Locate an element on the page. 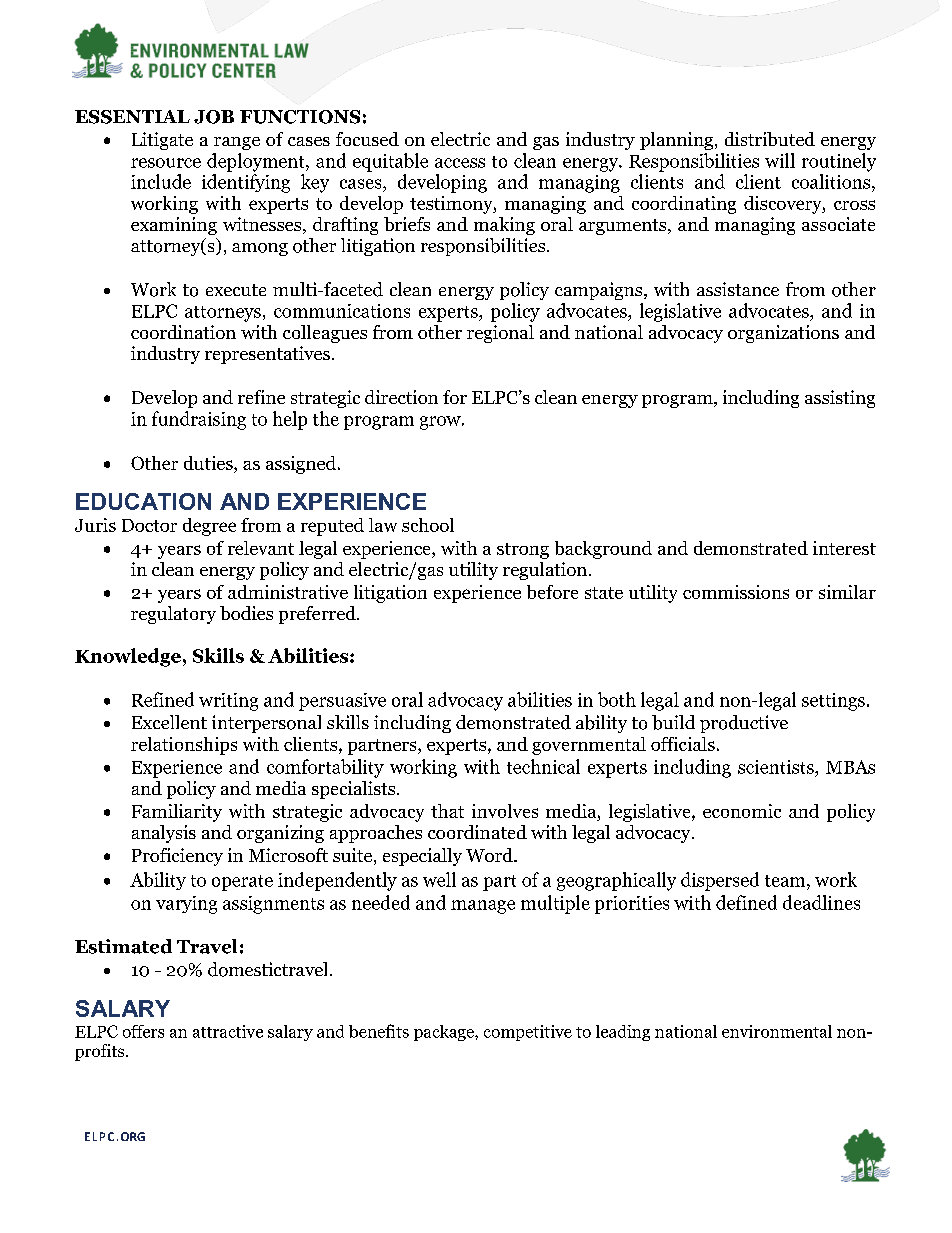 Image resolution: width=952 pixels, height=1233 pixels. Litigate is located at coordinates (162, 141).
